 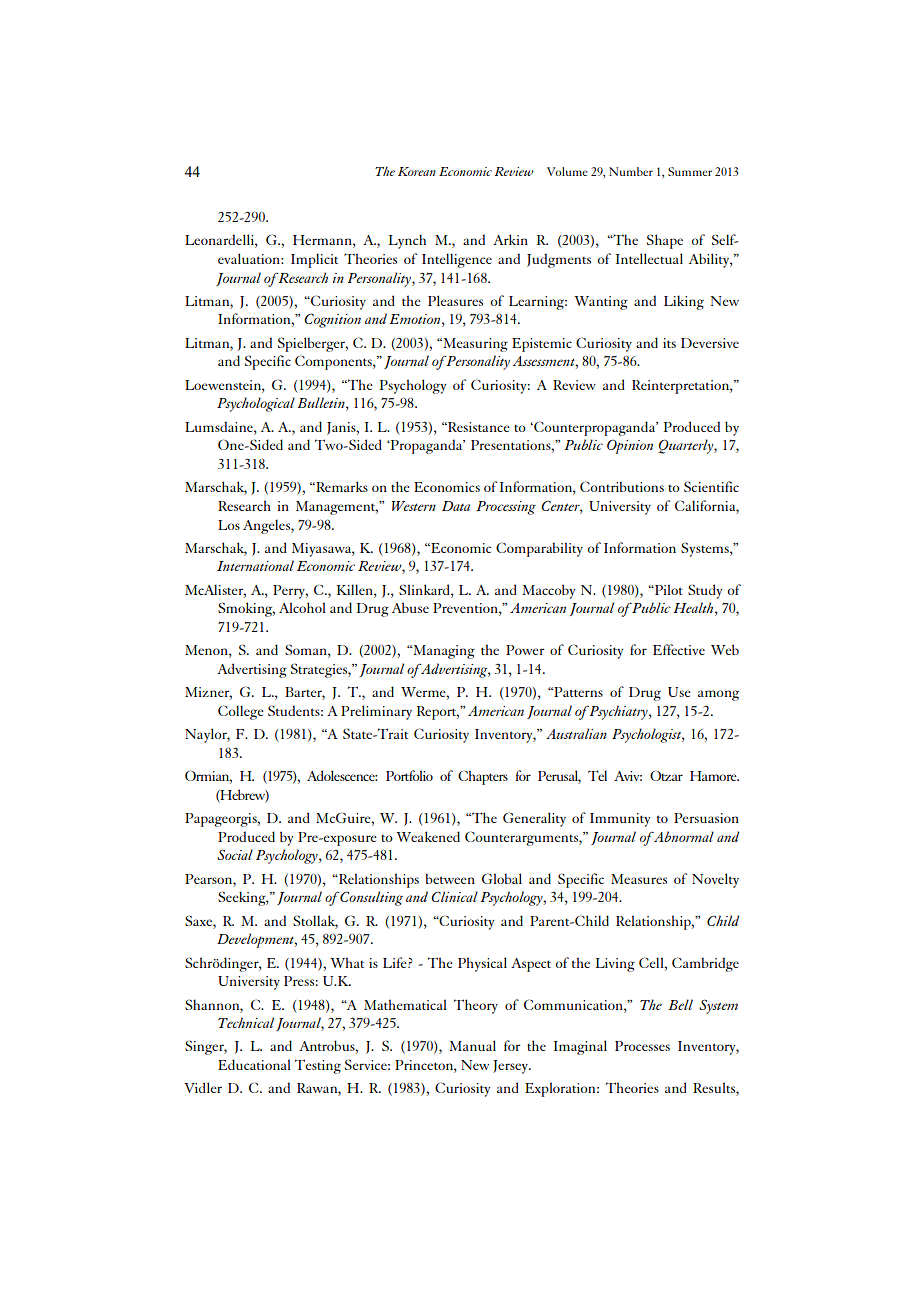 What do you see at coordinates (510, 239) in the document?
I see `Arkin` at bounding box center [510, 239].
